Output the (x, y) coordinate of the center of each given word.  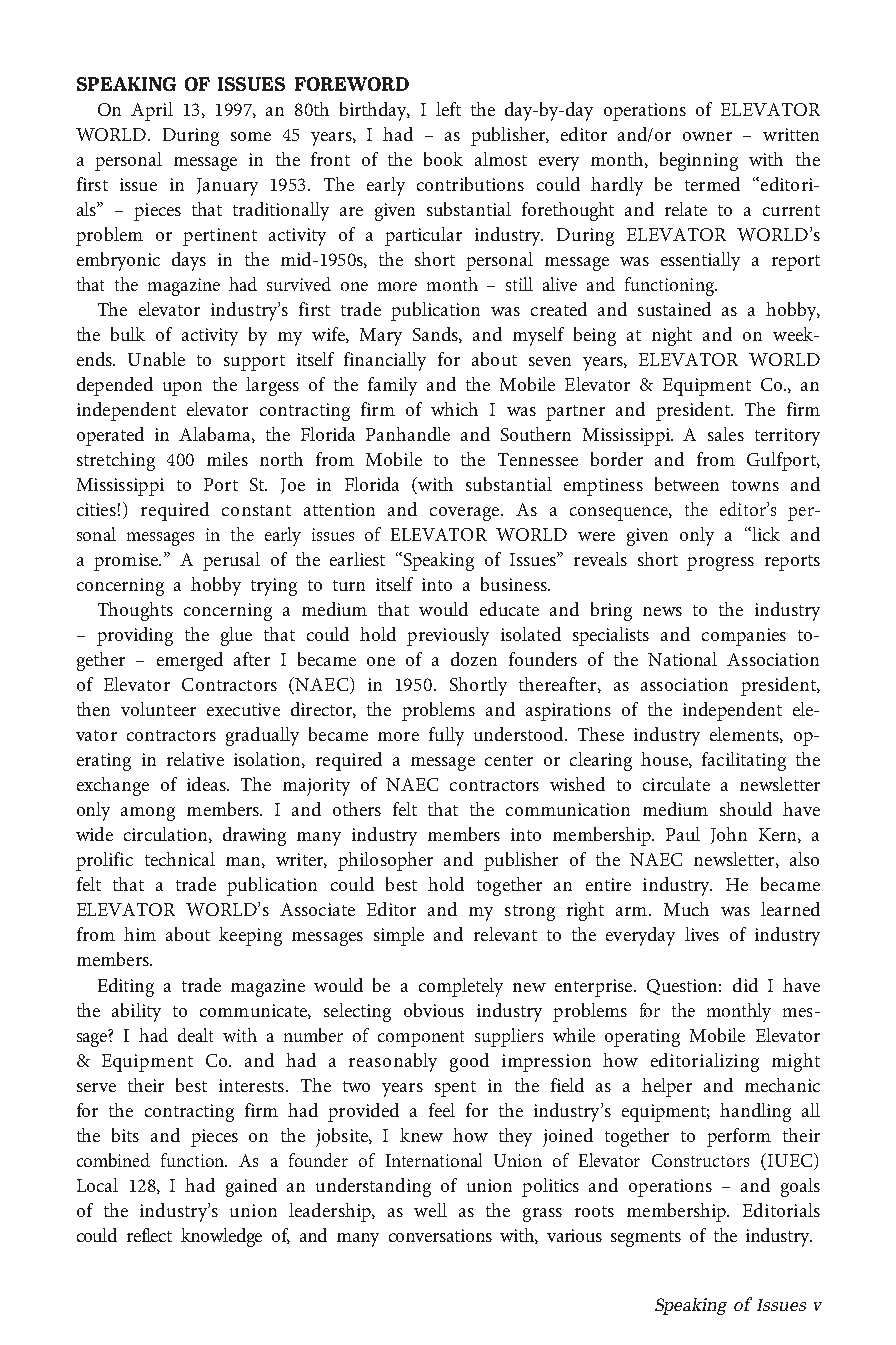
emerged (190, 661)
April (152, 111)
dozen (474, 659)
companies (744, 637)
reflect (149, 1235)
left (448, 109)
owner (707, 136)
